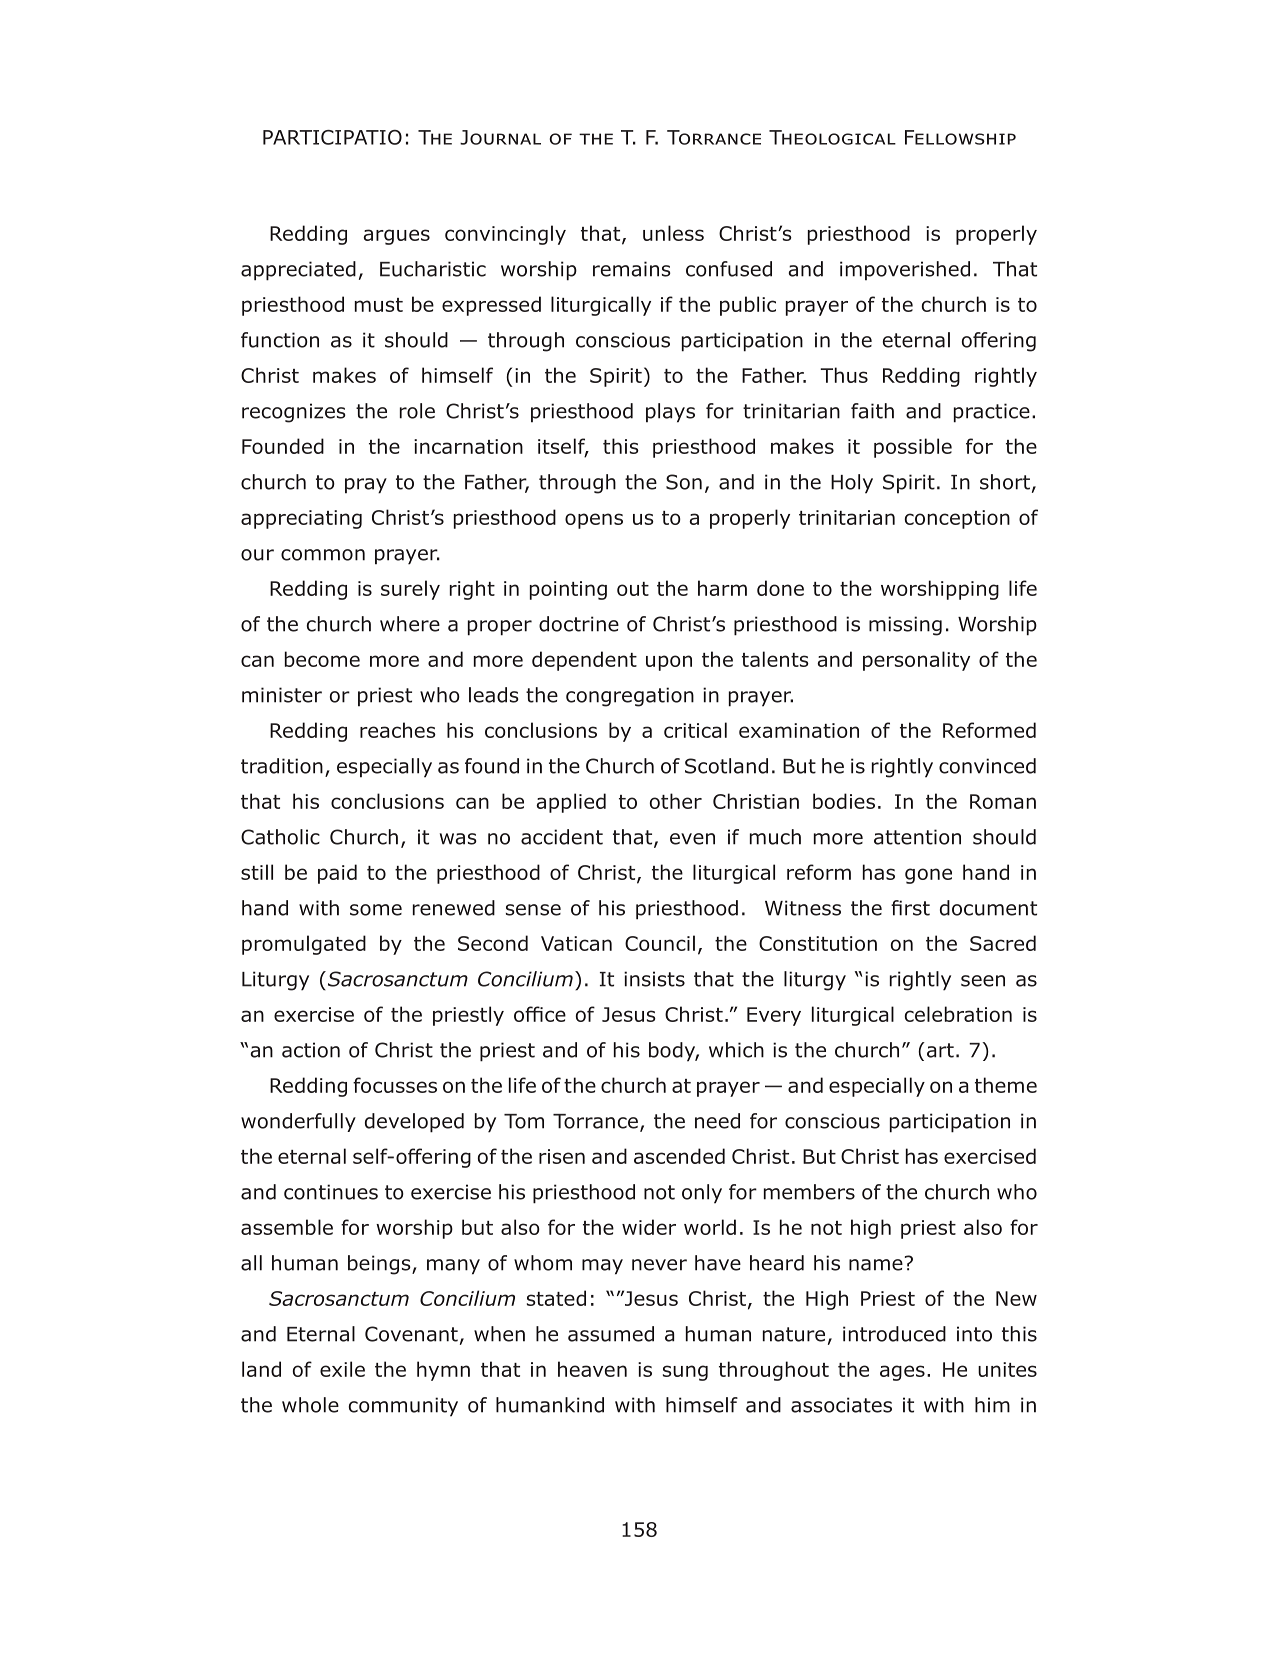 This screenshot has width=1278, height=1654. I want to click on impoverished, so click(905, 271).
